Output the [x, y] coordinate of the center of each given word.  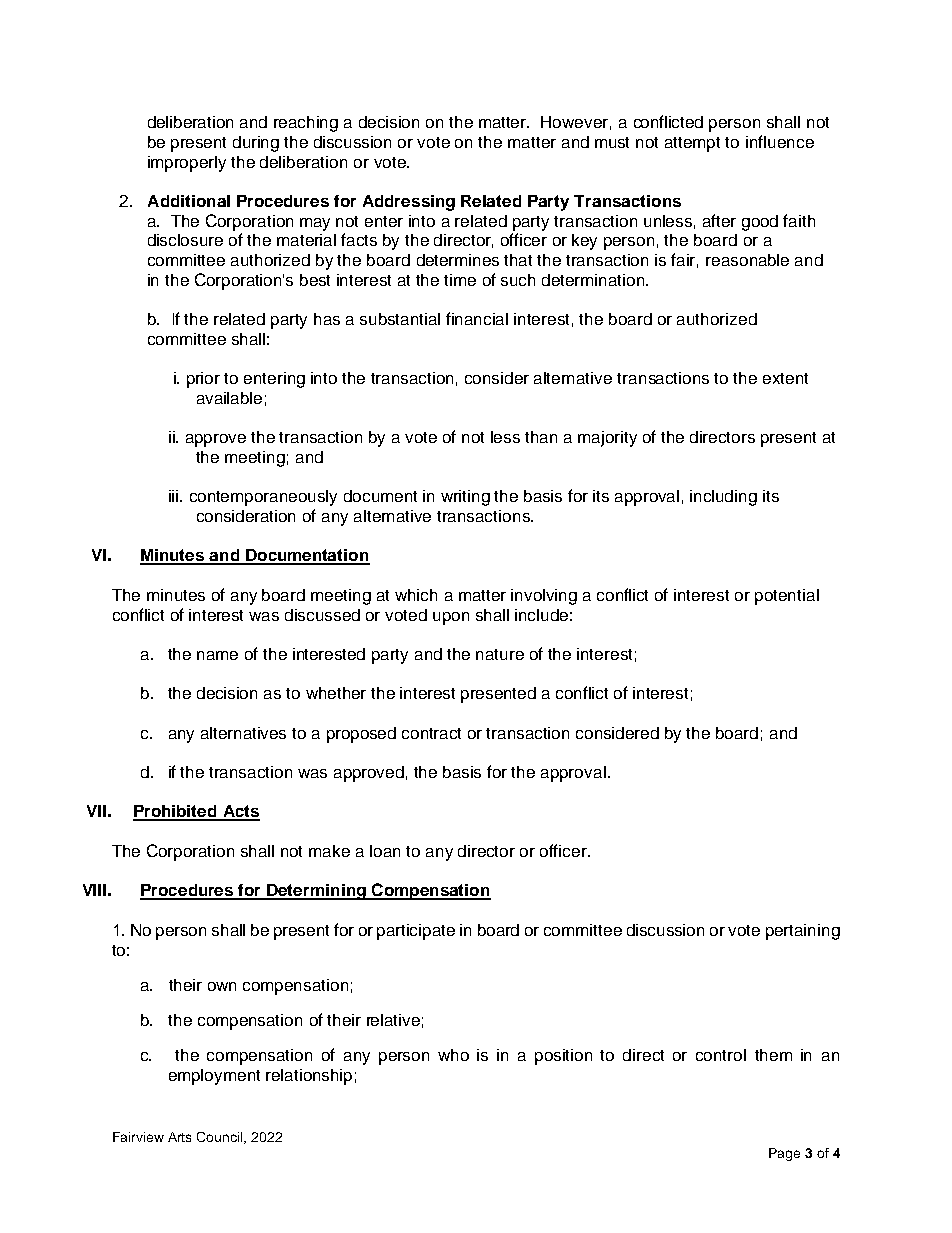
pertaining [803, 932]
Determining [317, 892]
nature [500, 654]
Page [784, 1154]
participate [416, 932]
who [453, 1055]
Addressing [409, 203]
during [256, 144]
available [229, 398]
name [217, 655]
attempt [692, 144]
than [541, 437]
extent [785, 378]
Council [221, 1138]
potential [787, 597]
